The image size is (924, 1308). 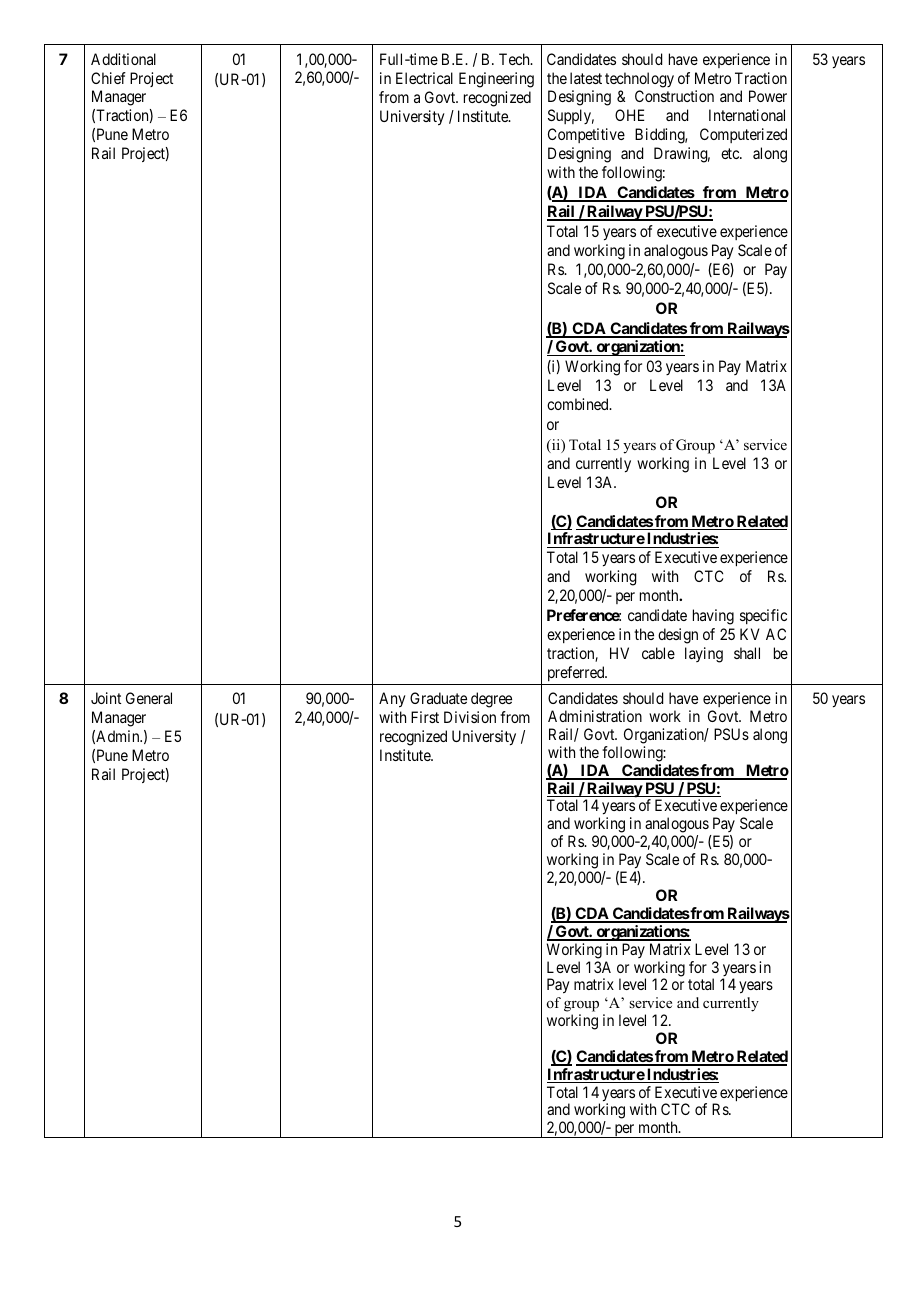 I want to click on Competitive, so click(x=586, y=135).
